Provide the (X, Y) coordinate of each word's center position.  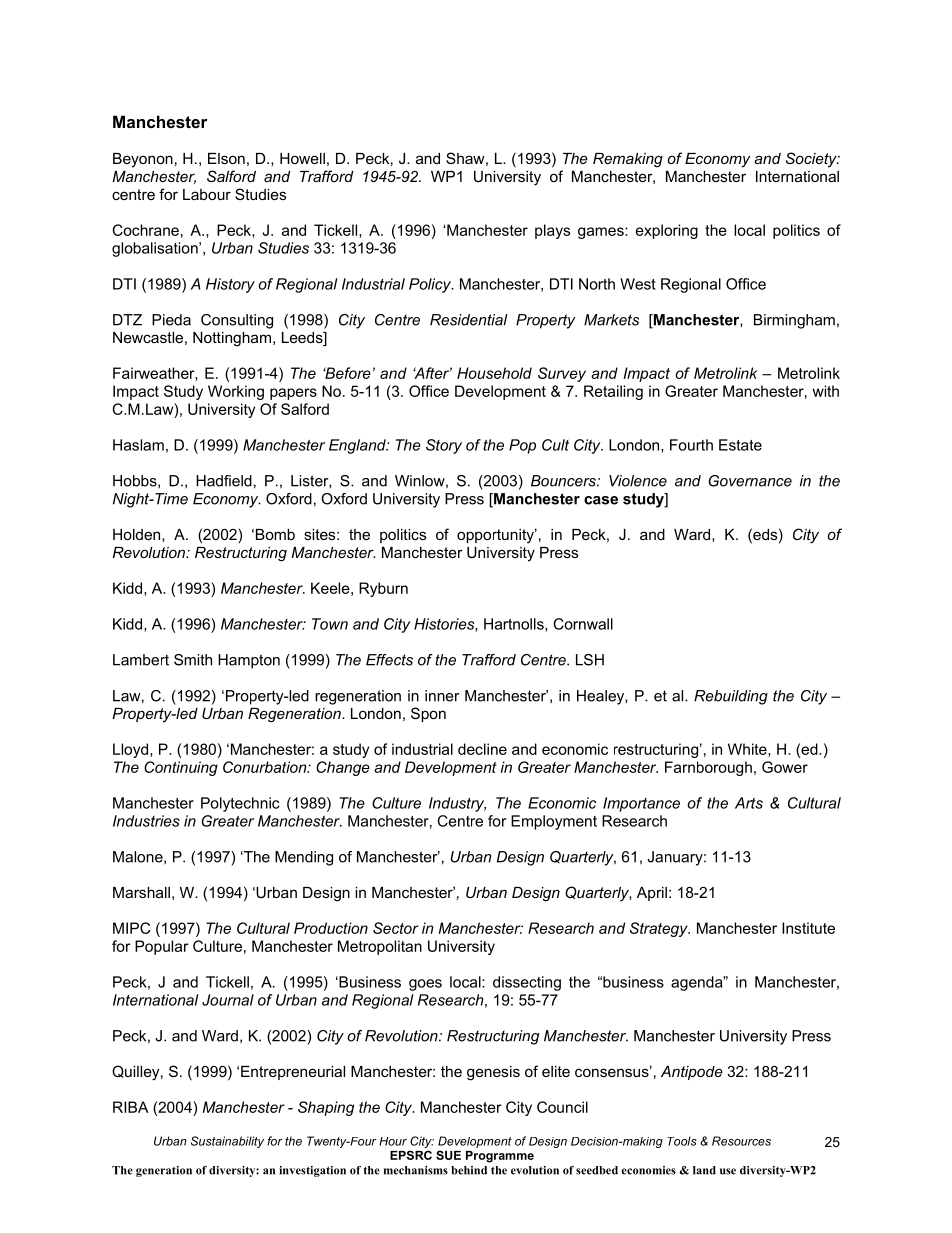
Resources (741, 1141)
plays (552, 231)
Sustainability (227, 1142)
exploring (667, 231)
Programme (500, 1157)
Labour (207, 194)
